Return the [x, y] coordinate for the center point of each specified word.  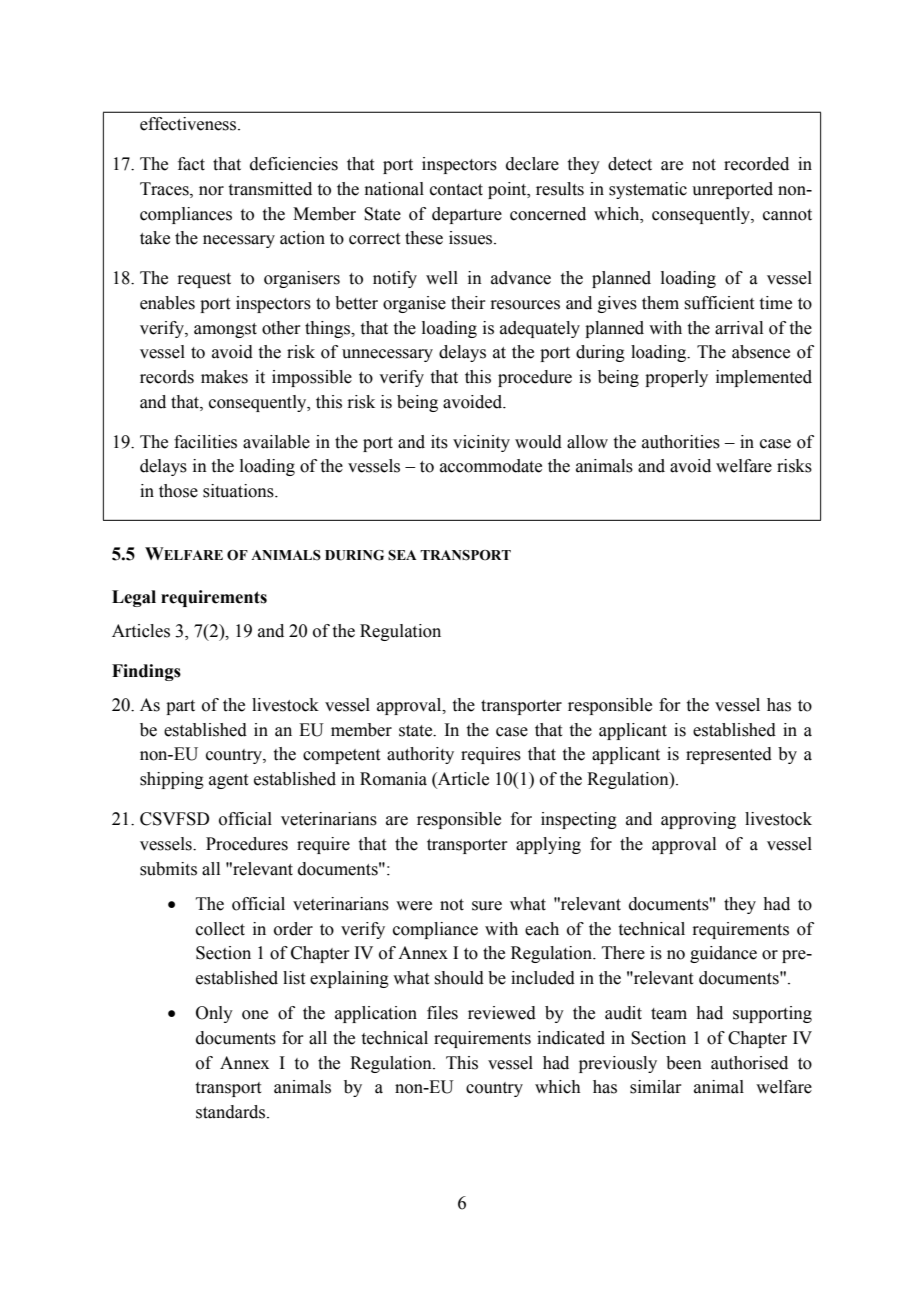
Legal [134, 598]
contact [456, 190]
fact [191, 164]
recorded [756, 164]
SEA [402, 555]
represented [729, 755]
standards [232, 1112]
